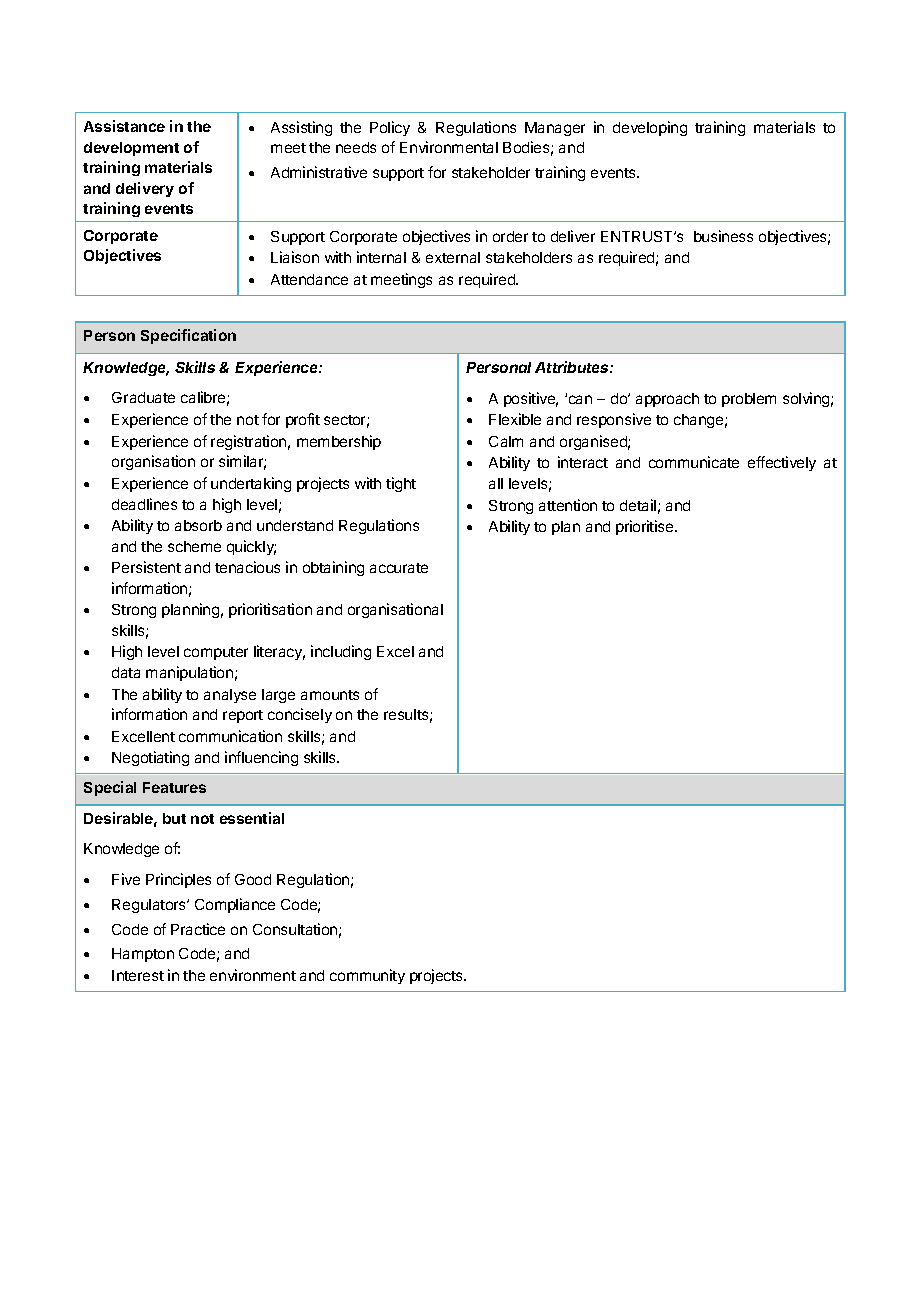 The width and height of the screenshot is (924, 1308). Describe the element at coordinates (198, 929) in the screenshot. I see `Practice` at that location.
